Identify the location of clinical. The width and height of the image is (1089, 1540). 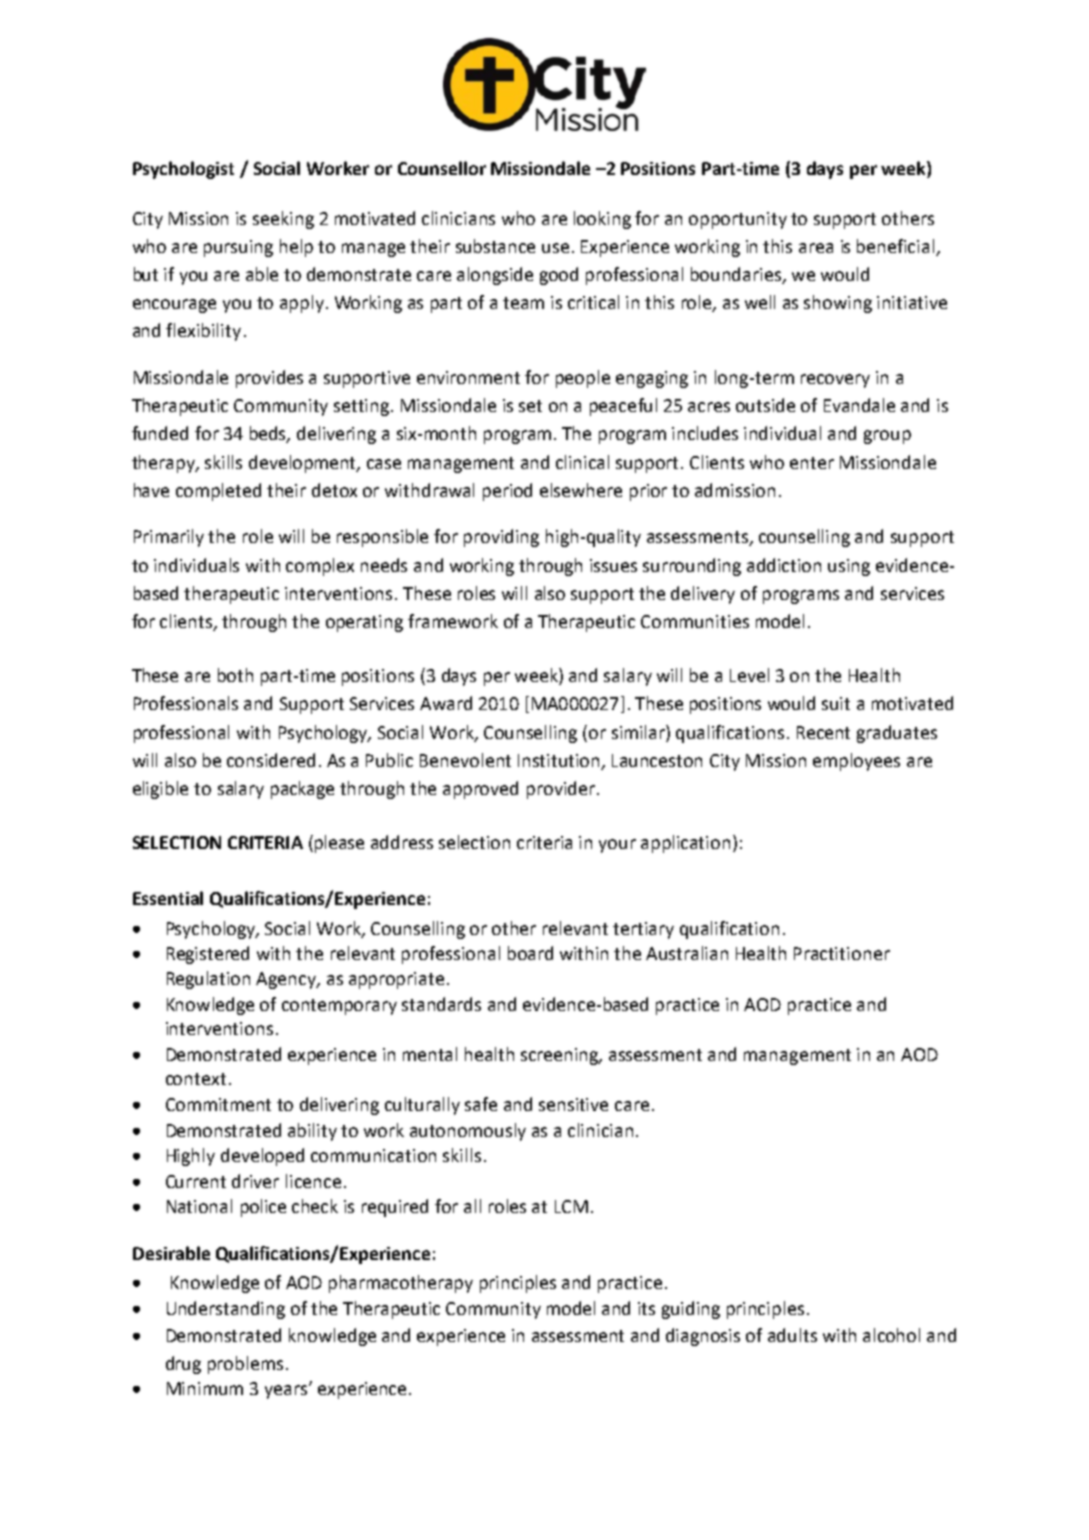
(582, 462).
